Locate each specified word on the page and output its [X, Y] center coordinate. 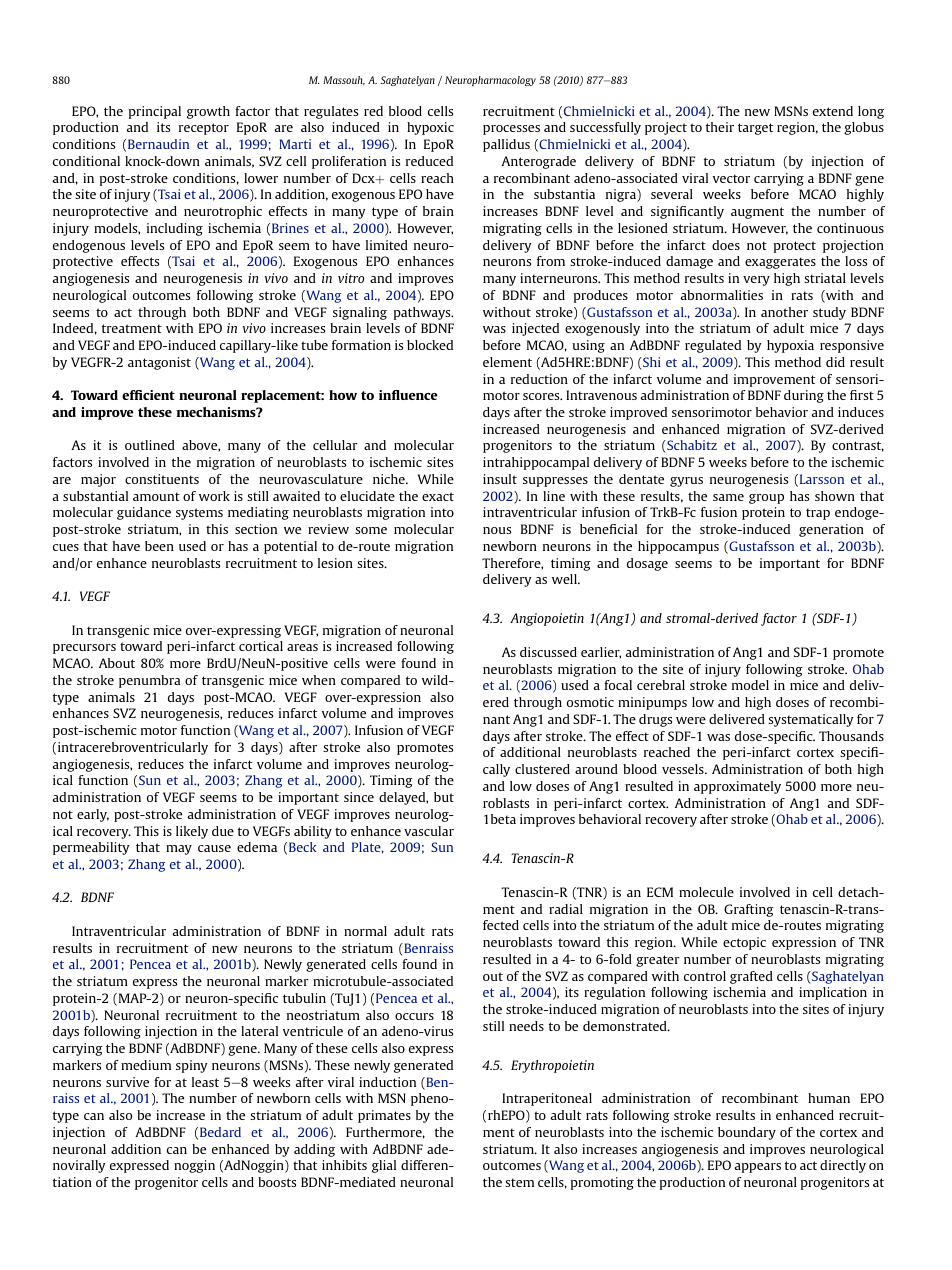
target [755, 129]
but [444, 797]
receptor [204, 129]
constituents [162, 479]
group [766, 499]
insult [500, 479]
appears [758, 1168]
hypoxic [430, 128]
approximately [737, 787]
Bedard [220, 1132]
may [179, 850]
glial [384, 1166]
